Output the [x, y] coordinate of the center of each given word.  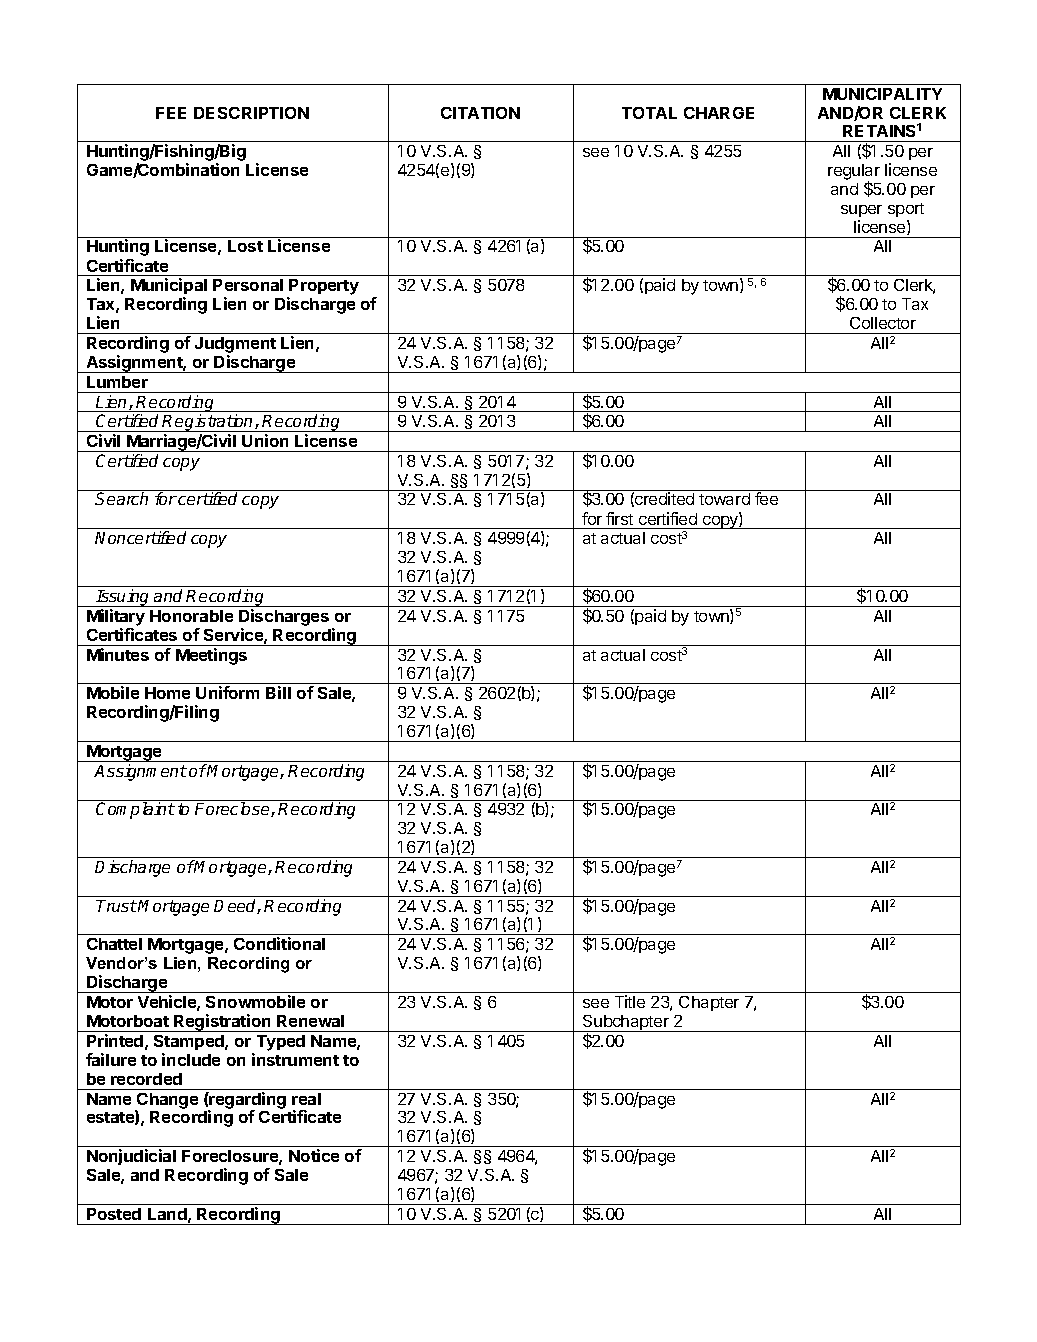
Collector [883, 323]
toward [724, 499]
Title [630, 1001]
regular [854, 173]
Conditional [279, 943]
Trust [116, 906]
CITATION [480, 113]
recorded [146, 1079]
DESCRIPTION [251, 113]
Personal [248, 285]
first [619, 518]
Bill [278, 692]
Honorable [191, 616]
